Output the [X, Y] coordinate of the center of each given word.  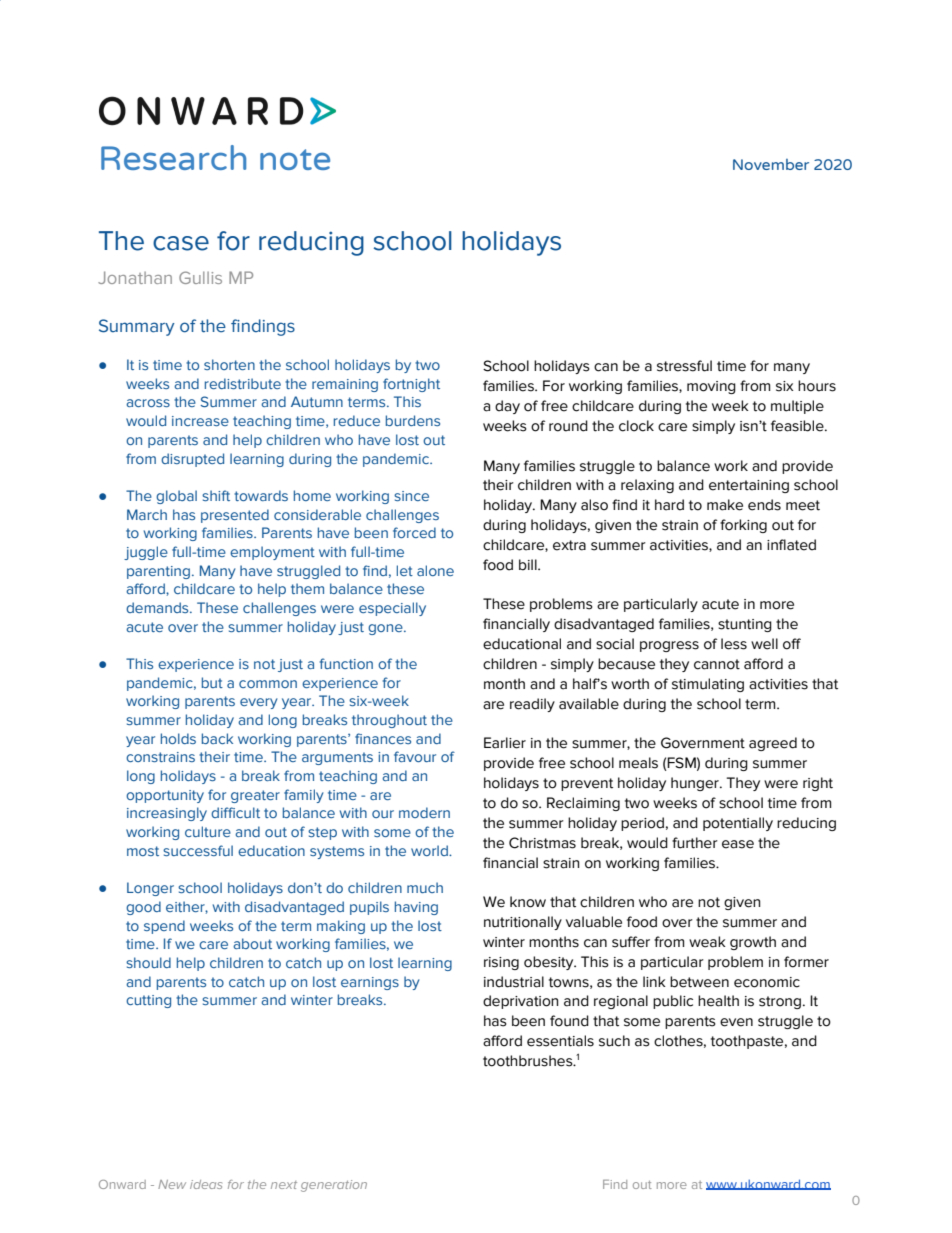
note [295, 159]
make [725, 505]
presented [235, 516]
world [430, 850]
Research [173, 157]
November [771, 164]
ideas [206, 1184]
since [411, 496]
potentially [738, 824]
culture [208, 831]
